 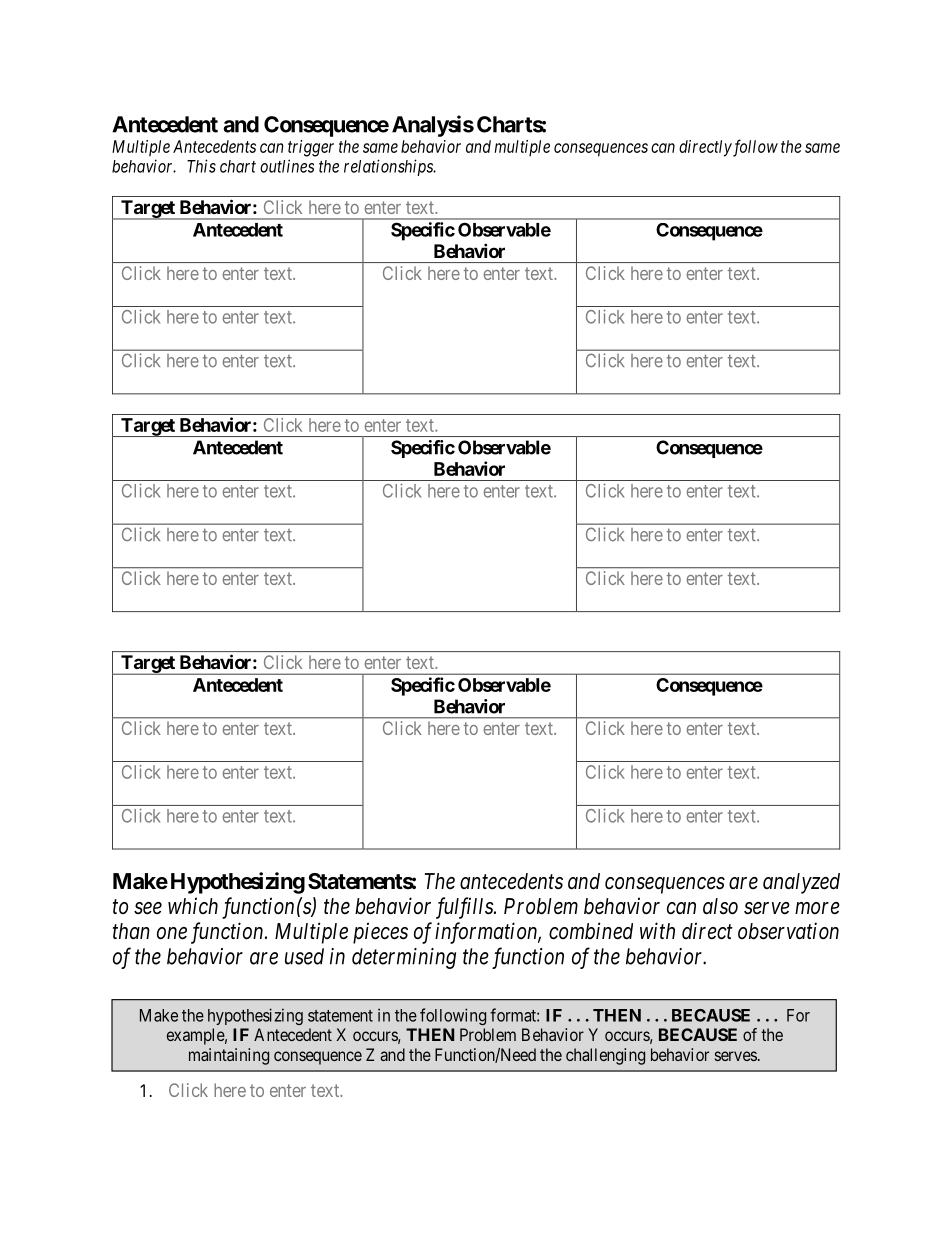 I want to click on more, so click(x=817, y=908).
